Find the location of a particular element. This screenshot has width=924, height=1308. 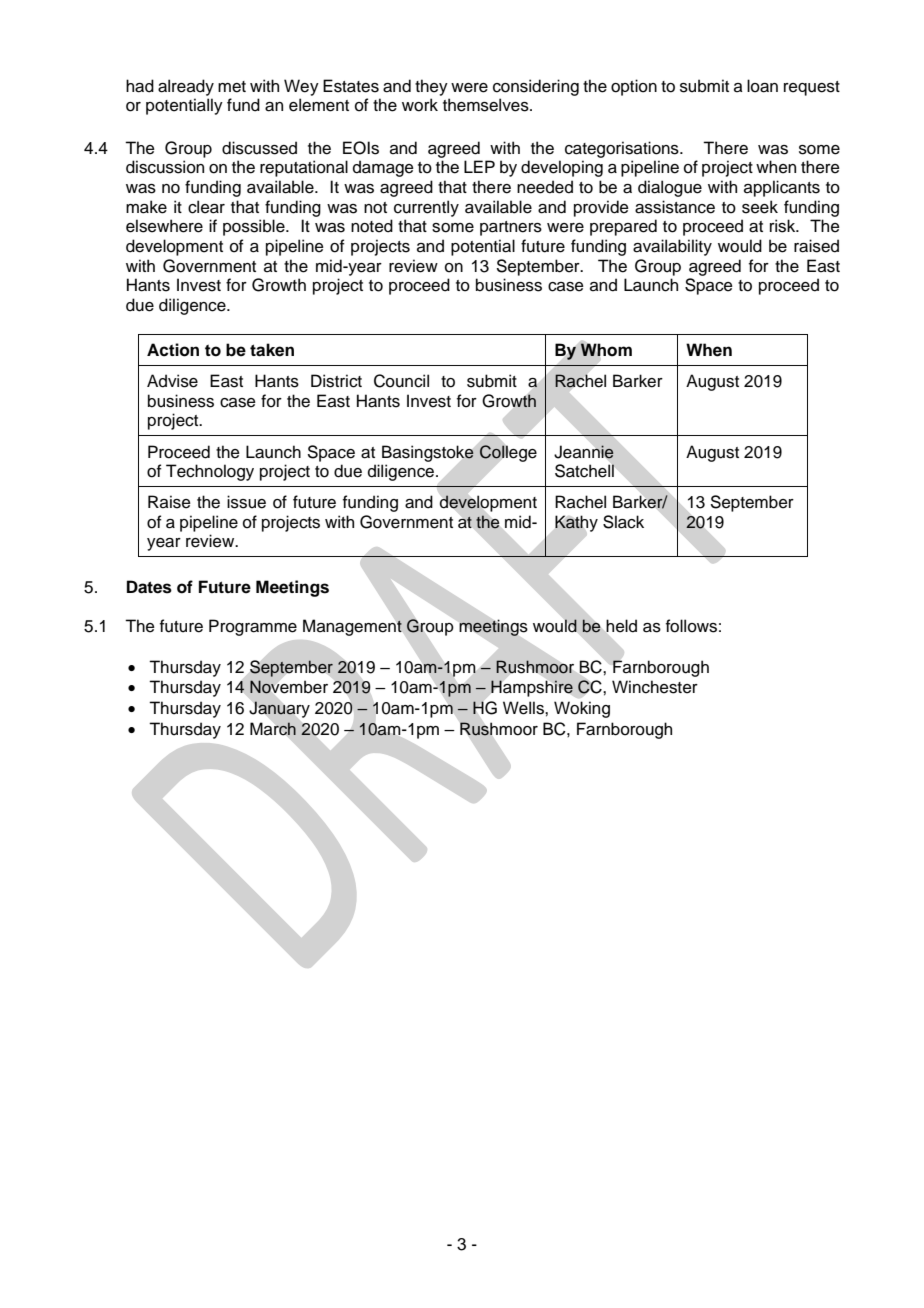

January is located at coordinates (279, 709).
